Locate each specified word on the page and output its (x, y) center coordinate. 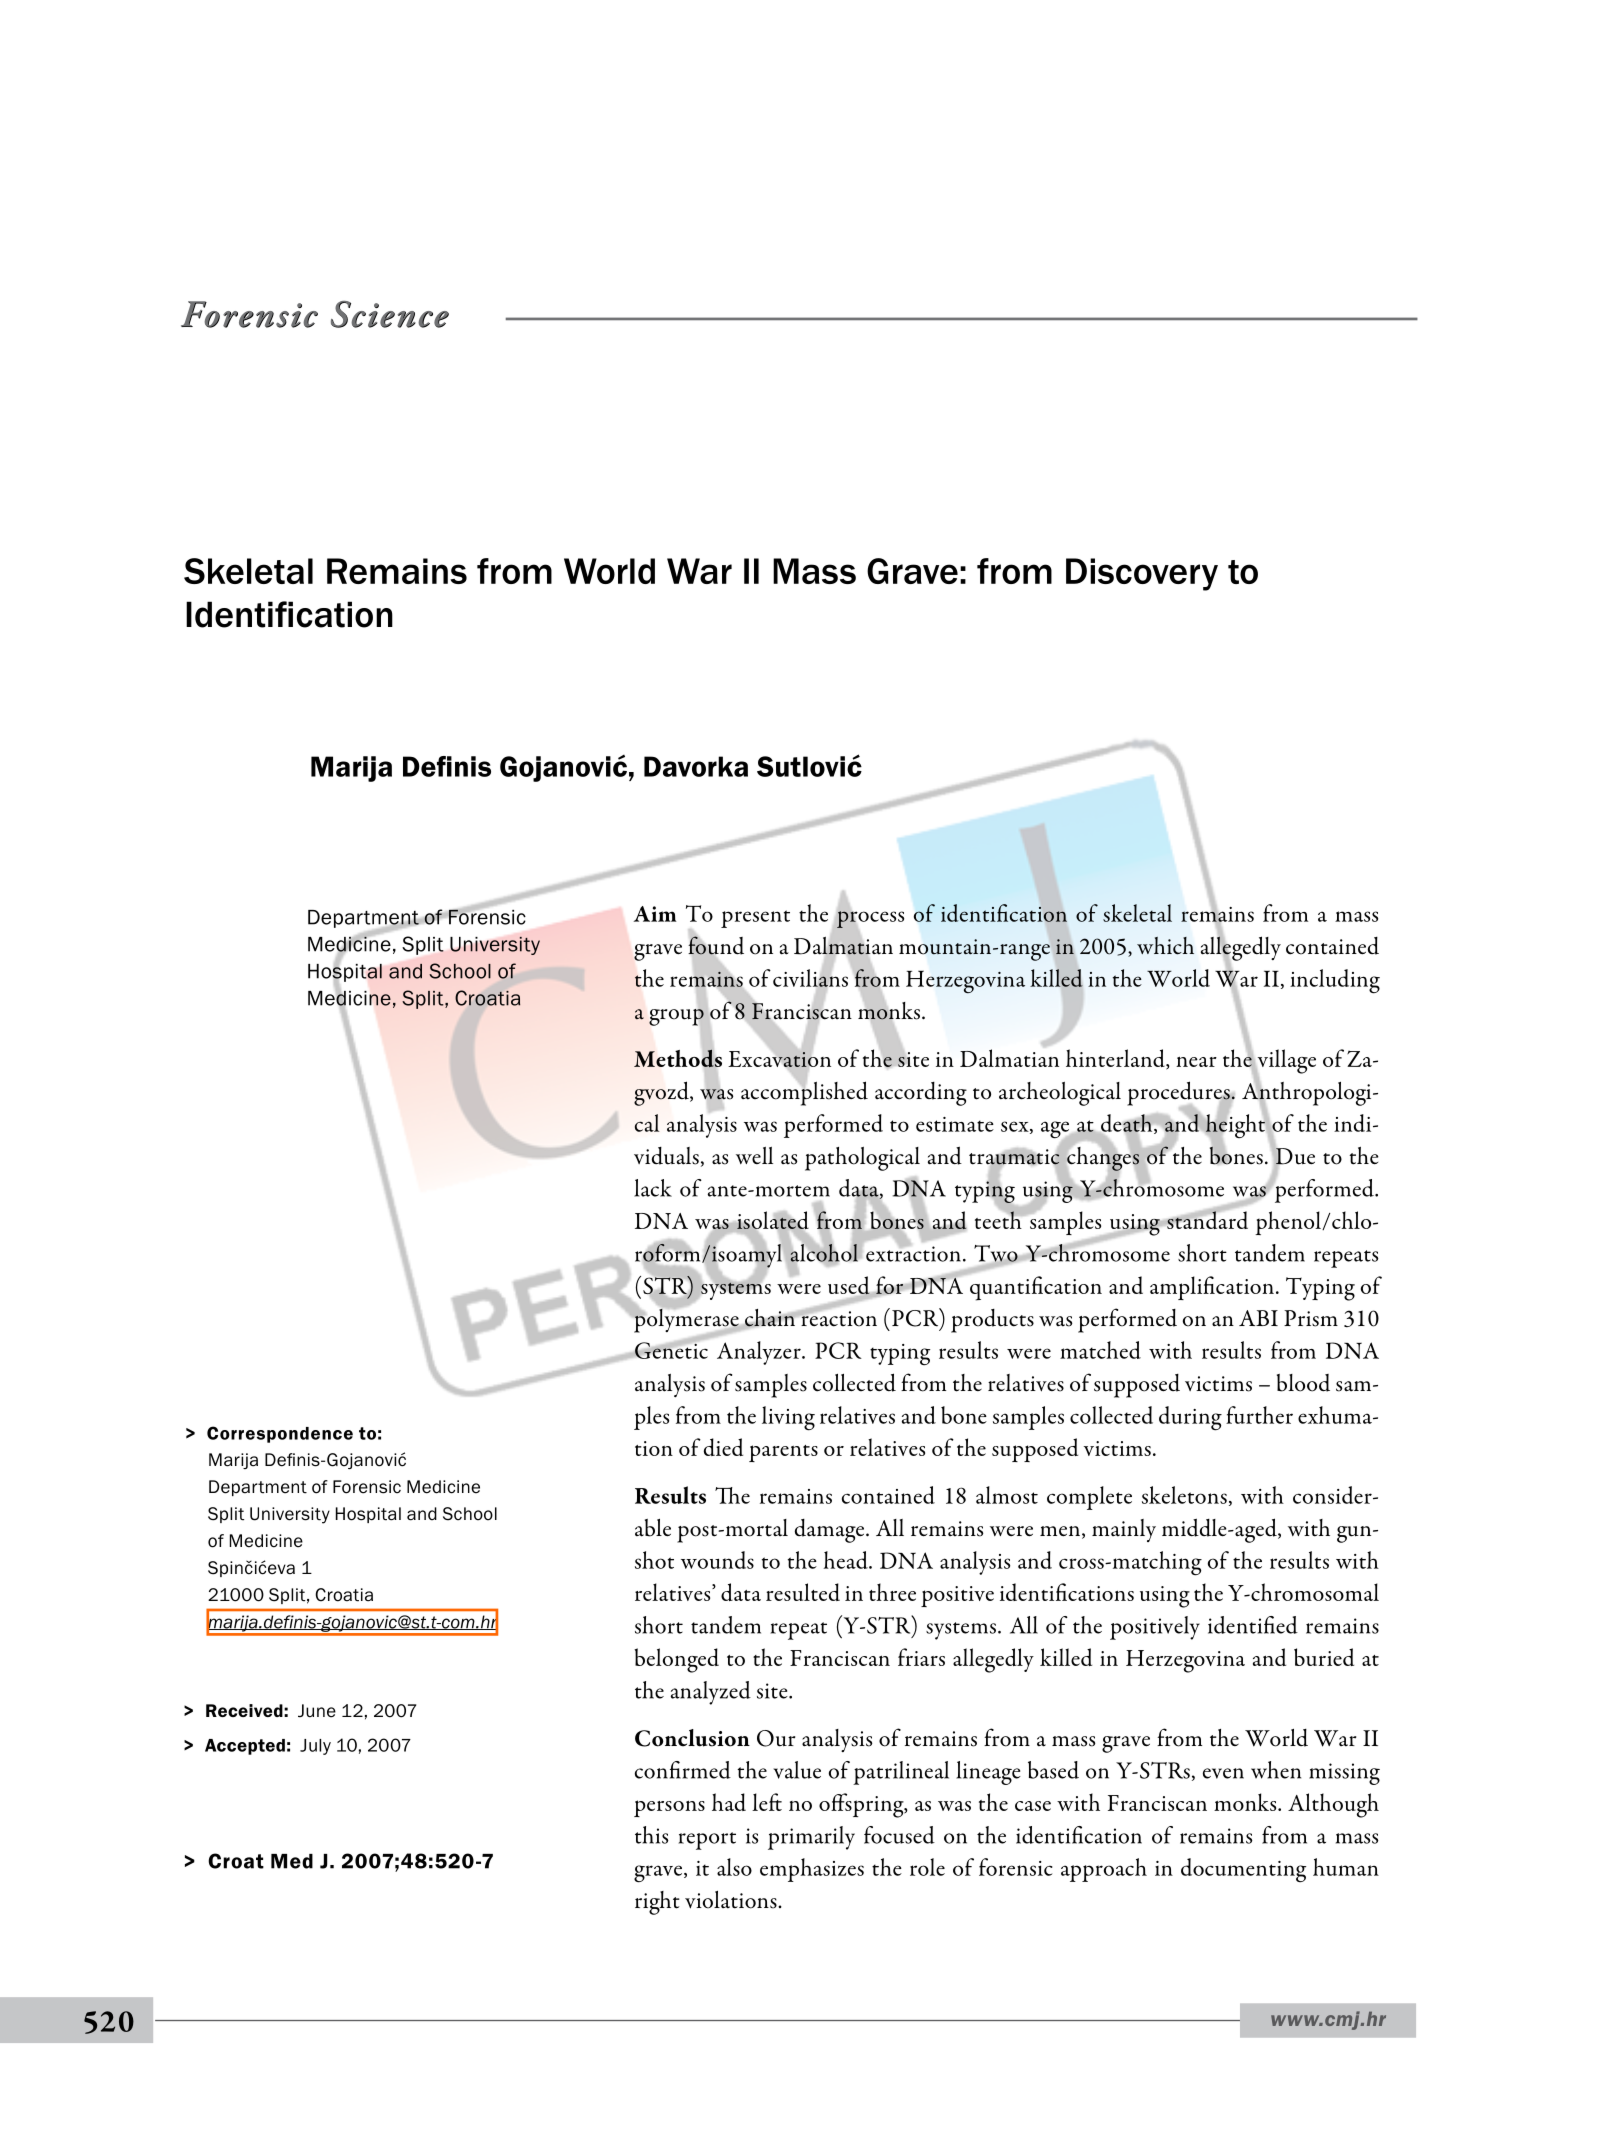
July (315, 1747)
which (1165, 946)
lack (653, 1188)
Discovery (1142, 574)
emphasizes (812, 1870)
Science (390, 314)
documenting (1243, 1870)
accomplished (804, 1092)
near (1196, 1061)
